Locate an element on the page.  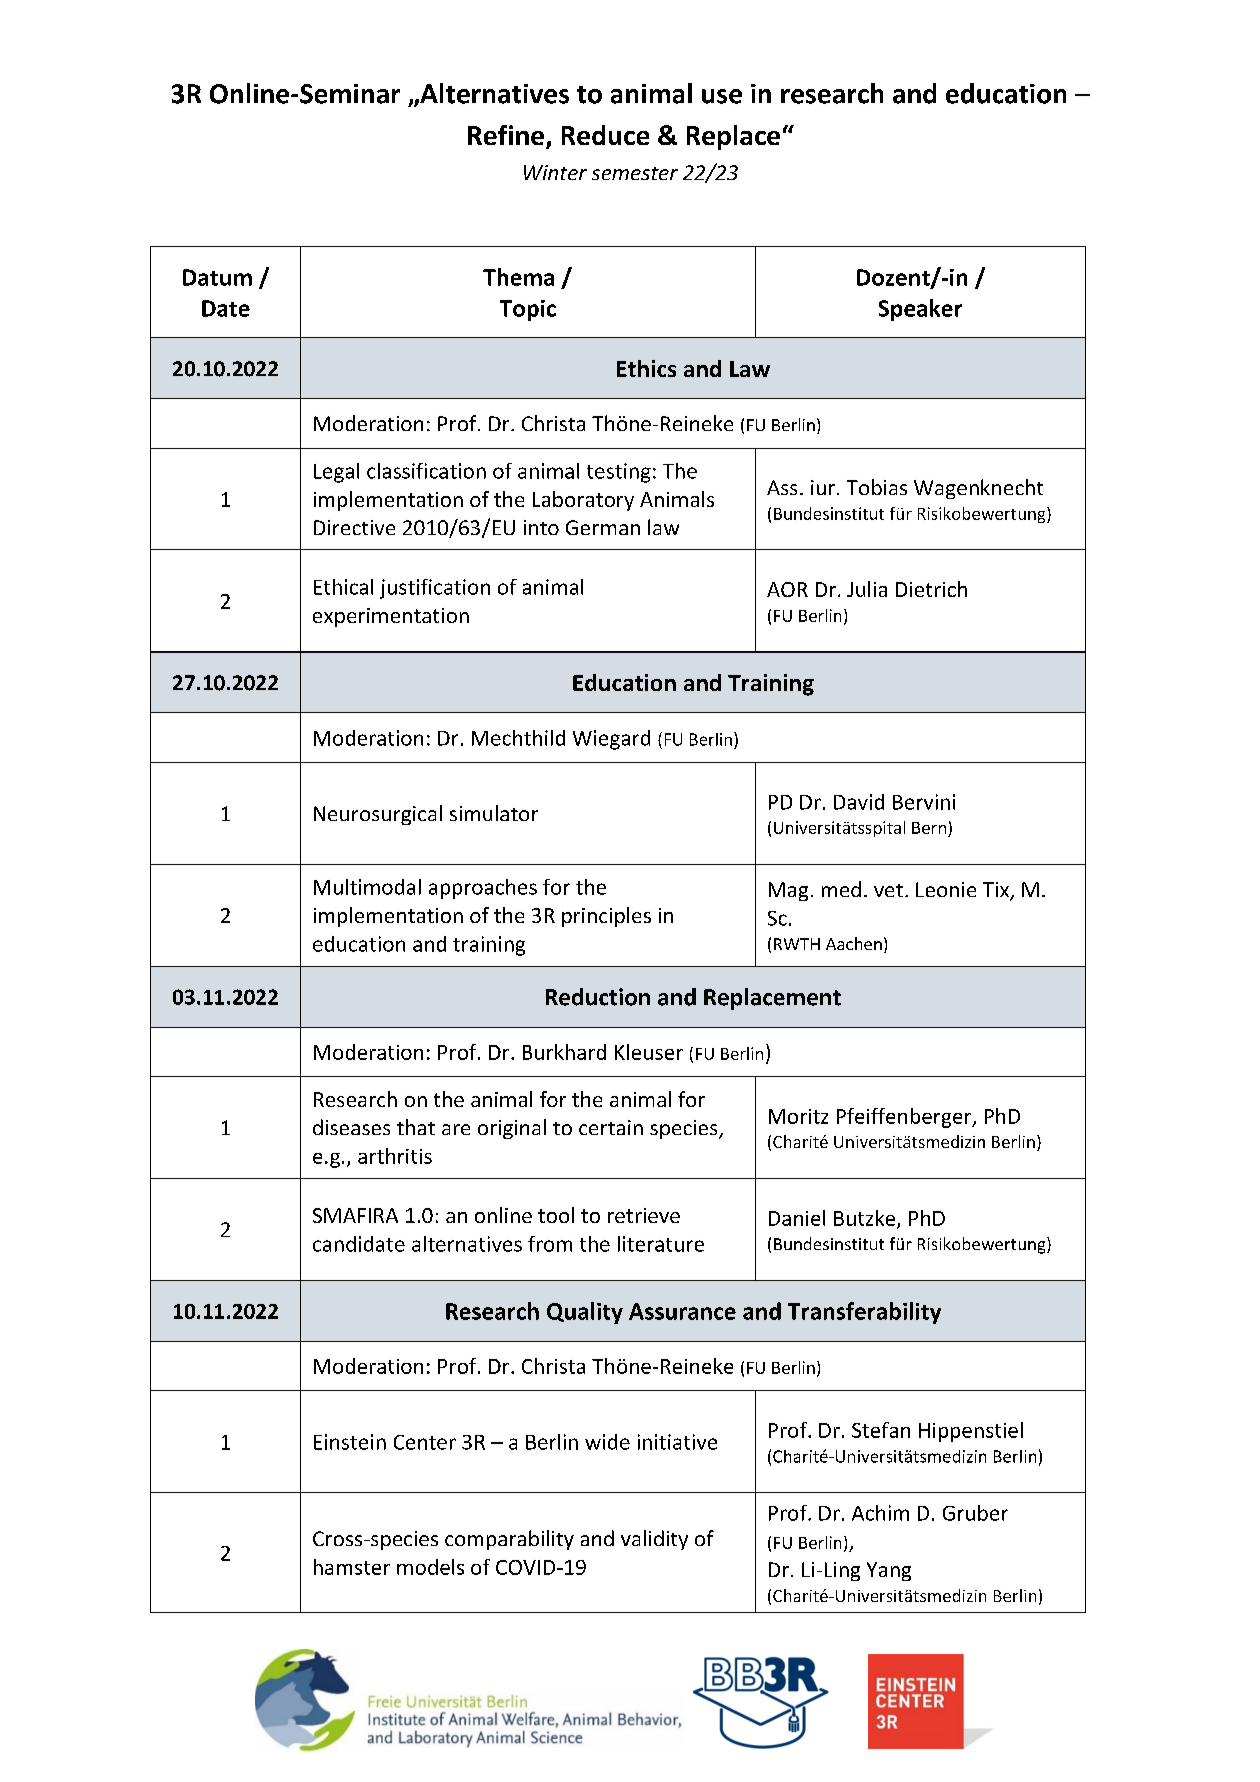
Bern is located at coordinates (929, 828).
